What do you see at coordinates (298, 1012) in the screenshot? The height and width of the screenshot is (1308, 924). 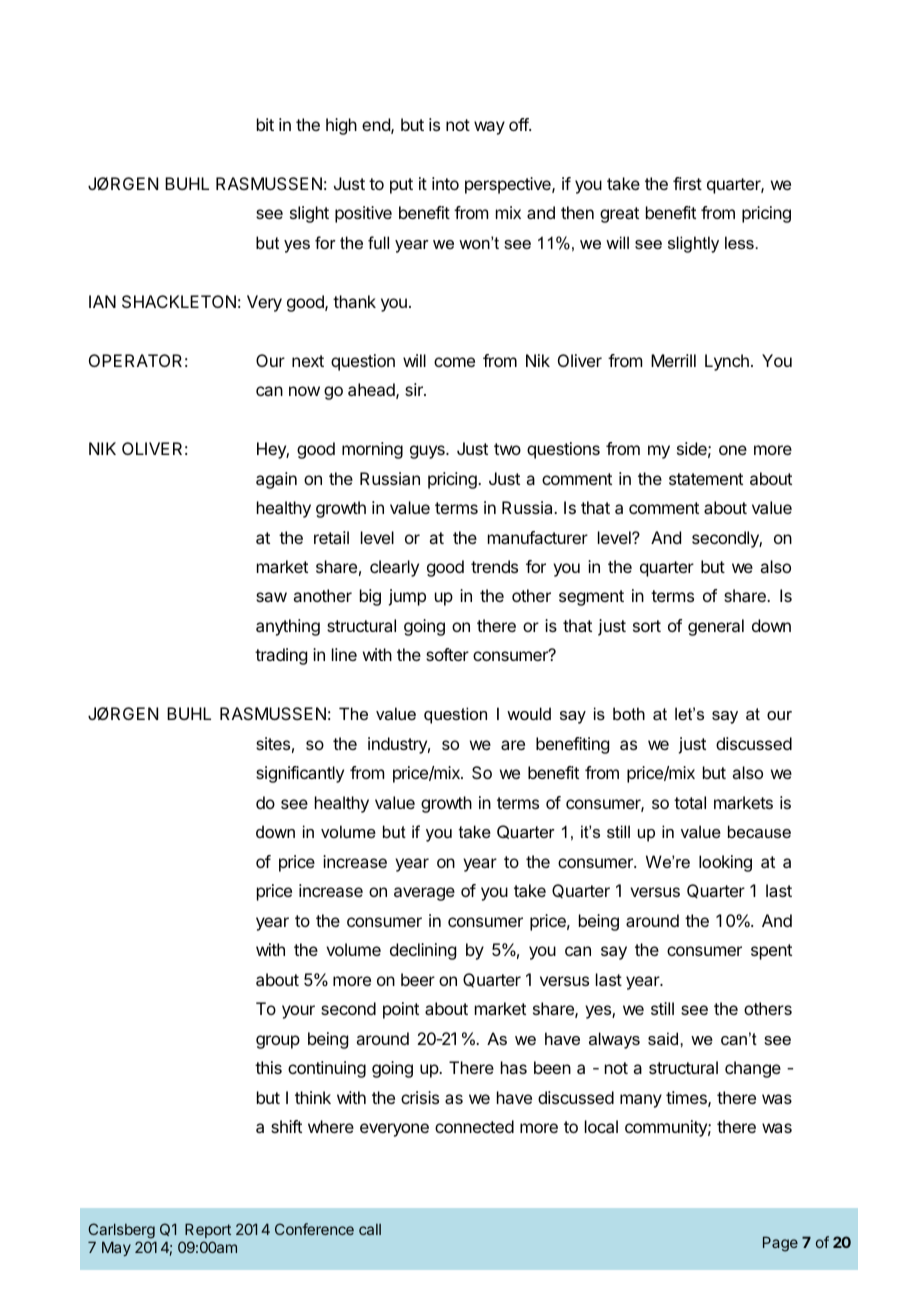 I see `your` at bounding box center [298, 1012].
